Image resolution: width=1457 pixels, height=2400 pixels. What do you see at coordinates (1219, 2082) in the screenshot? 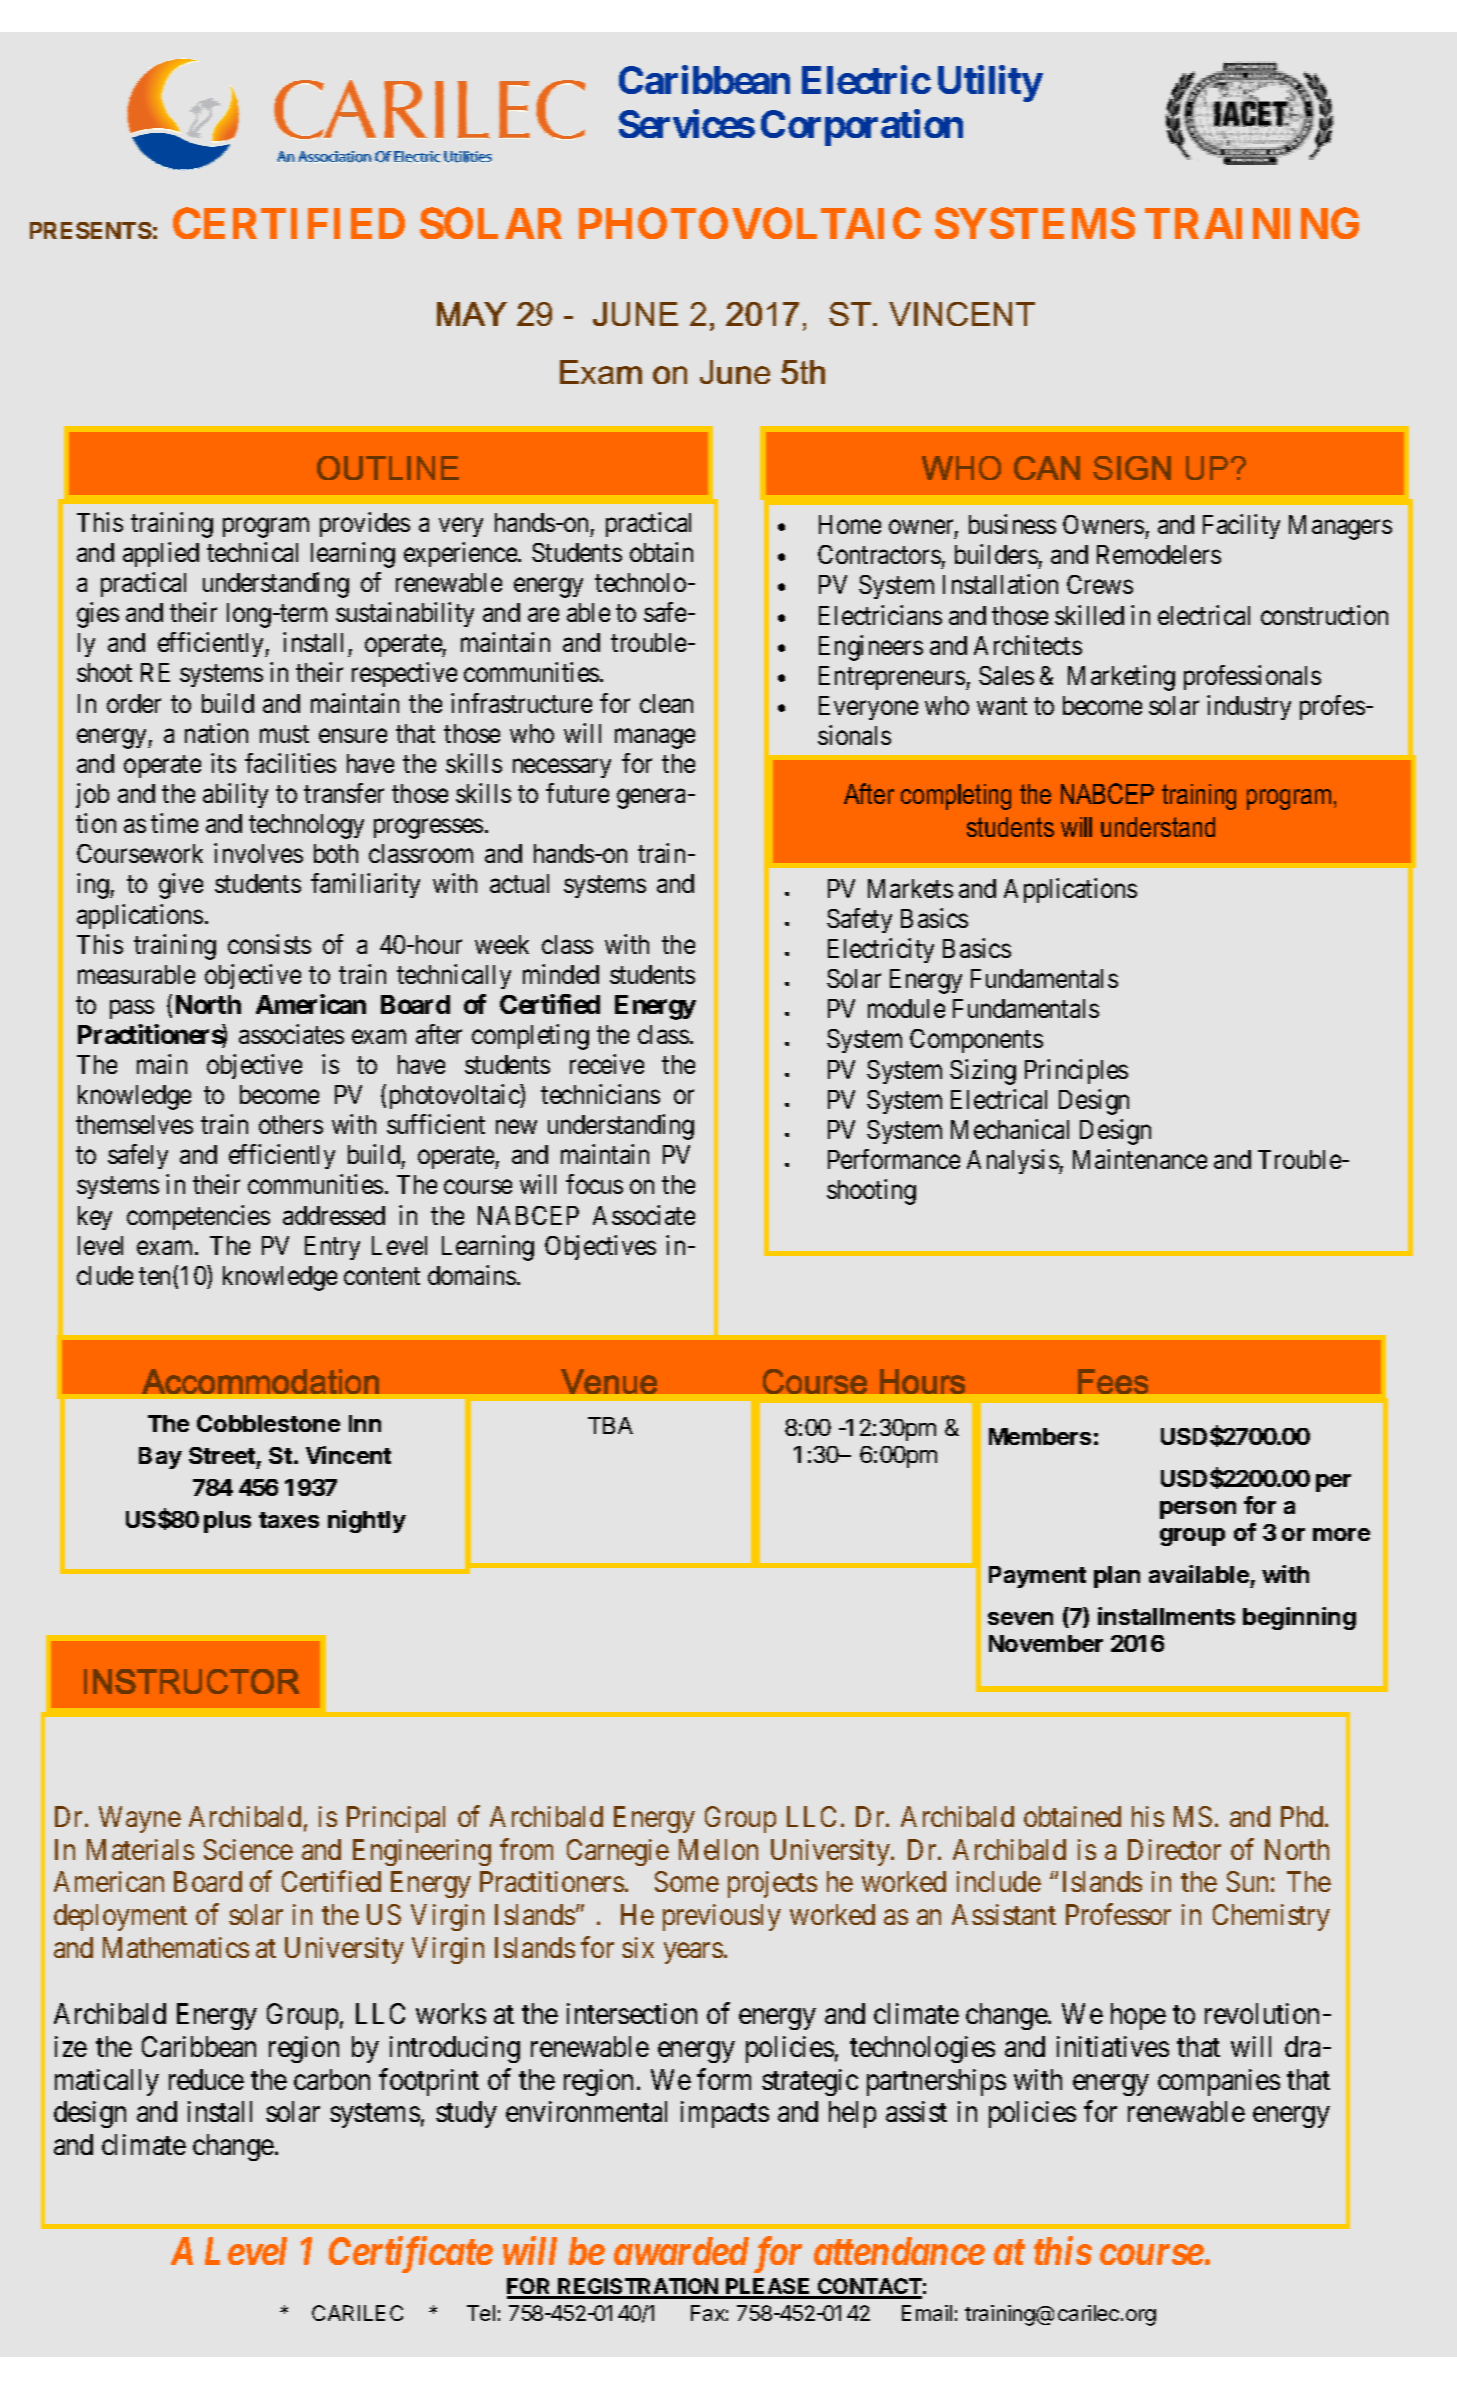
I see `companies` at bounding box center [1219, 2082].
